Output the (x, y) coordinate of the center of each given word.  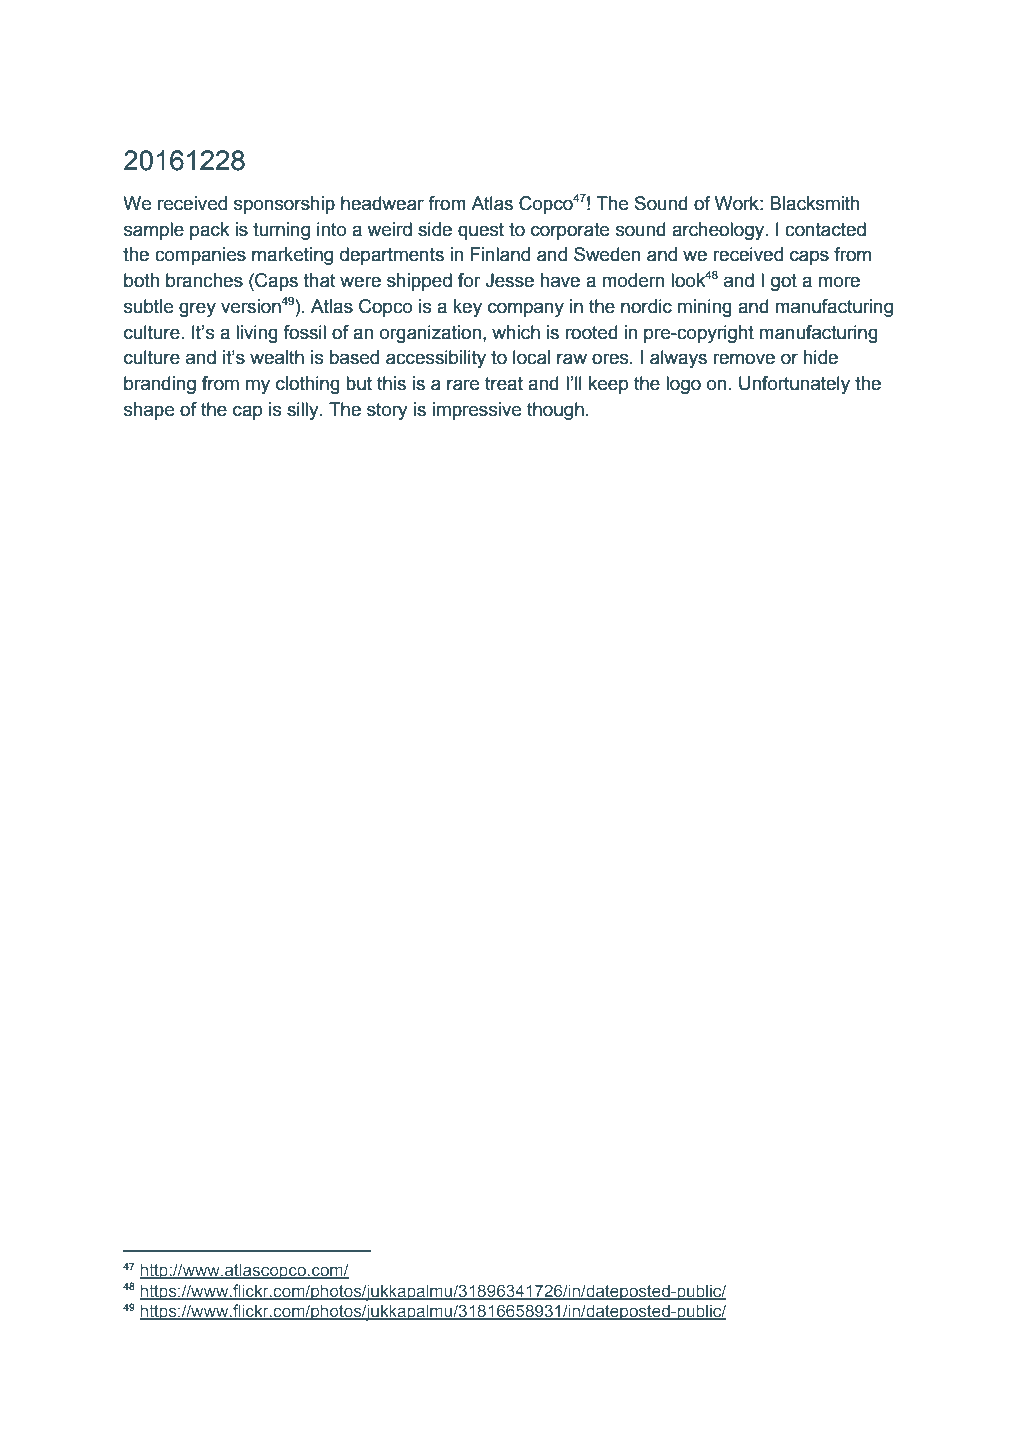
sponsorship (284, 205)
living (257, 334)
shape (149, 411)
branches (204, 280)
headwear (382, 203)
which (516, 332)
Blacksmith (815, 203)
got (784, 282)
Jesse (509, 280)
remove (744, 359)
